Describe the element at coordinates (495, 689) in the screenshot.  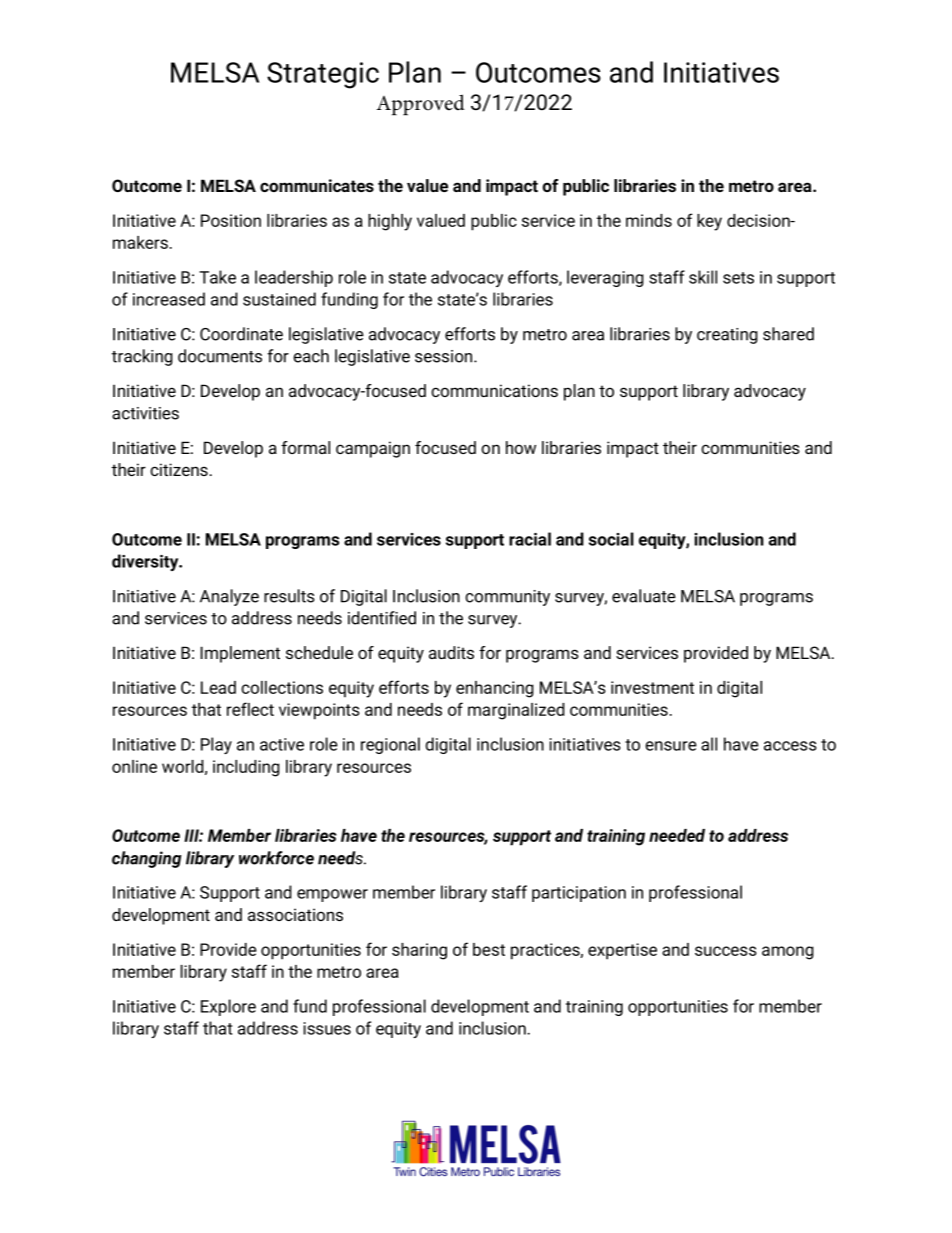
I see `enhancing` at that location.
